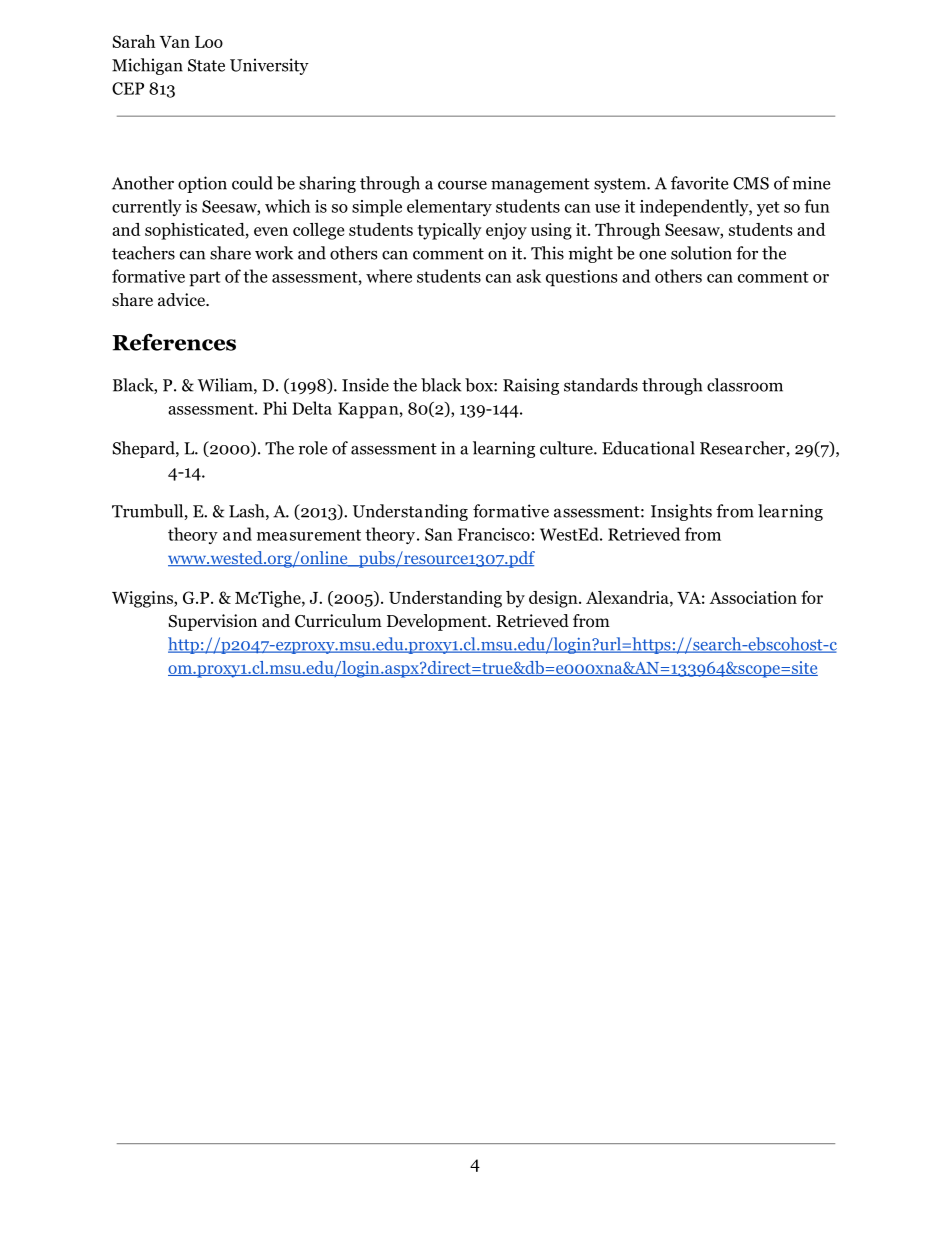 The image size is (952, 1233). I want to click on Association, so click(753, 597).
